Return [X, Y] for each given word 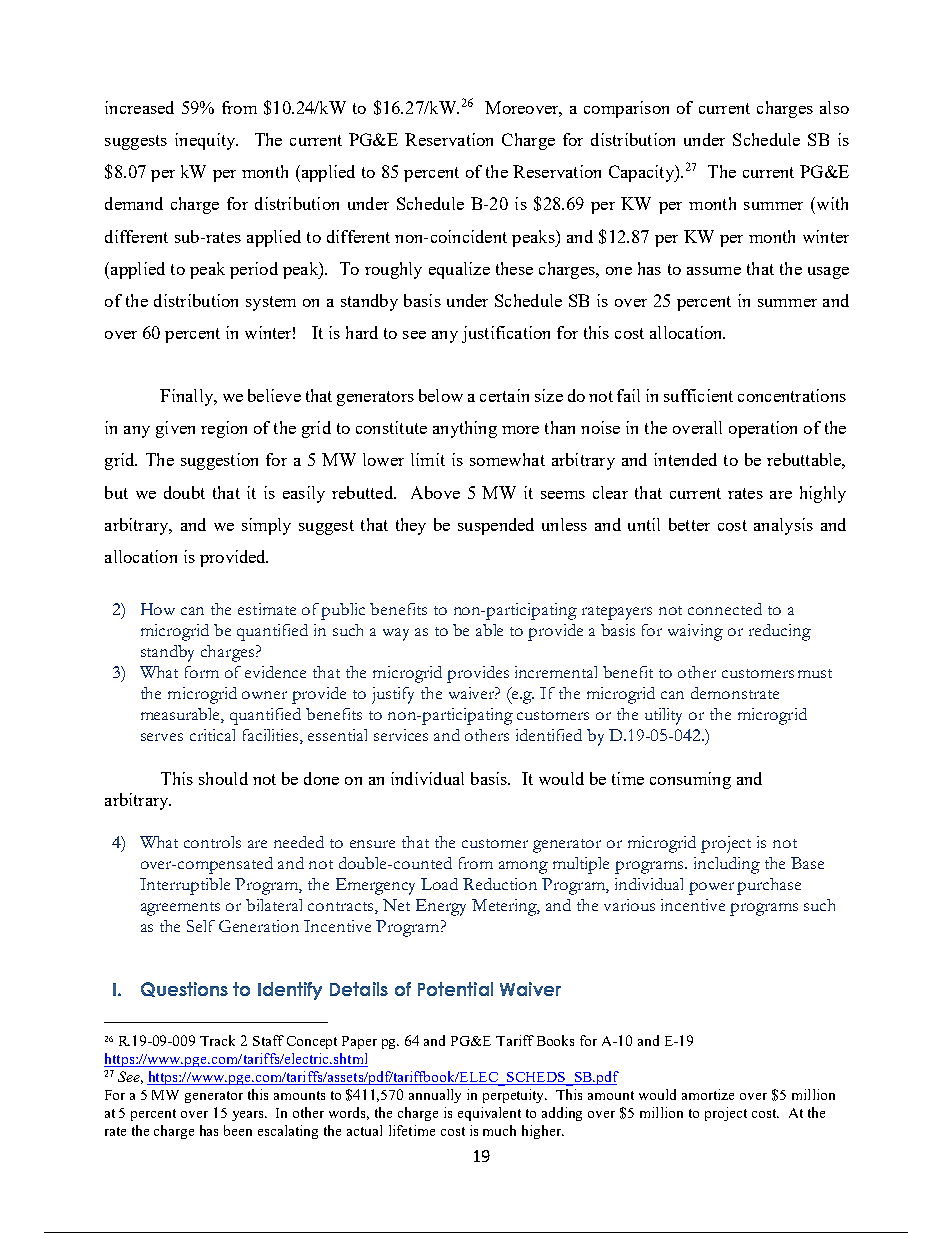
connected [725, 609]
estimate [267, 609]
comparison [626, 109]
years [249, 1116]
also [834, 107]
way [396, 634]
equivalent [489, 1114]
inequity [206, 141]
